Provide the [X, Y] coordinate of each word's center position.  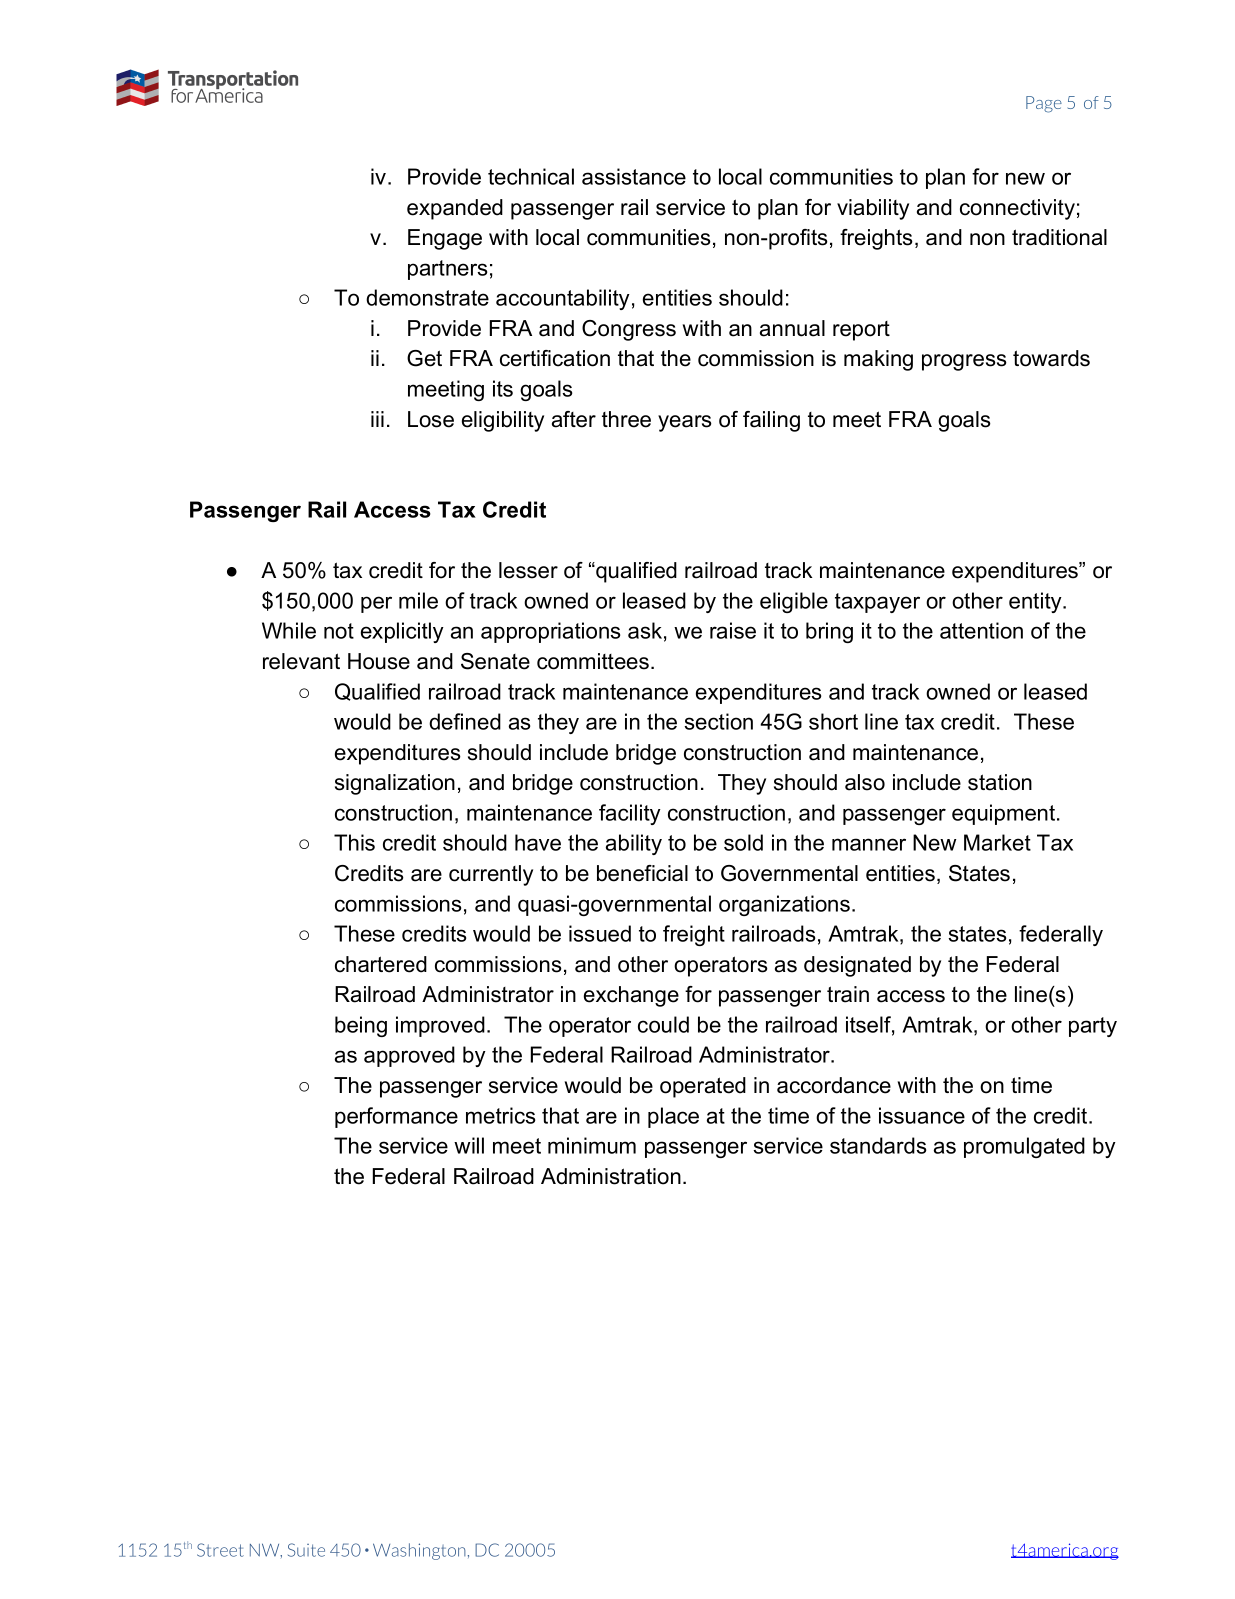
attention [981, 630]
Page [1044, 104]
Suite [306, 1550]
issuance [922, 1115]
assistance [634, 176]
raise [733, 630]
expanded [455, 209]
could [663, 1024]
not [339, 631]
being [361, 1026]
